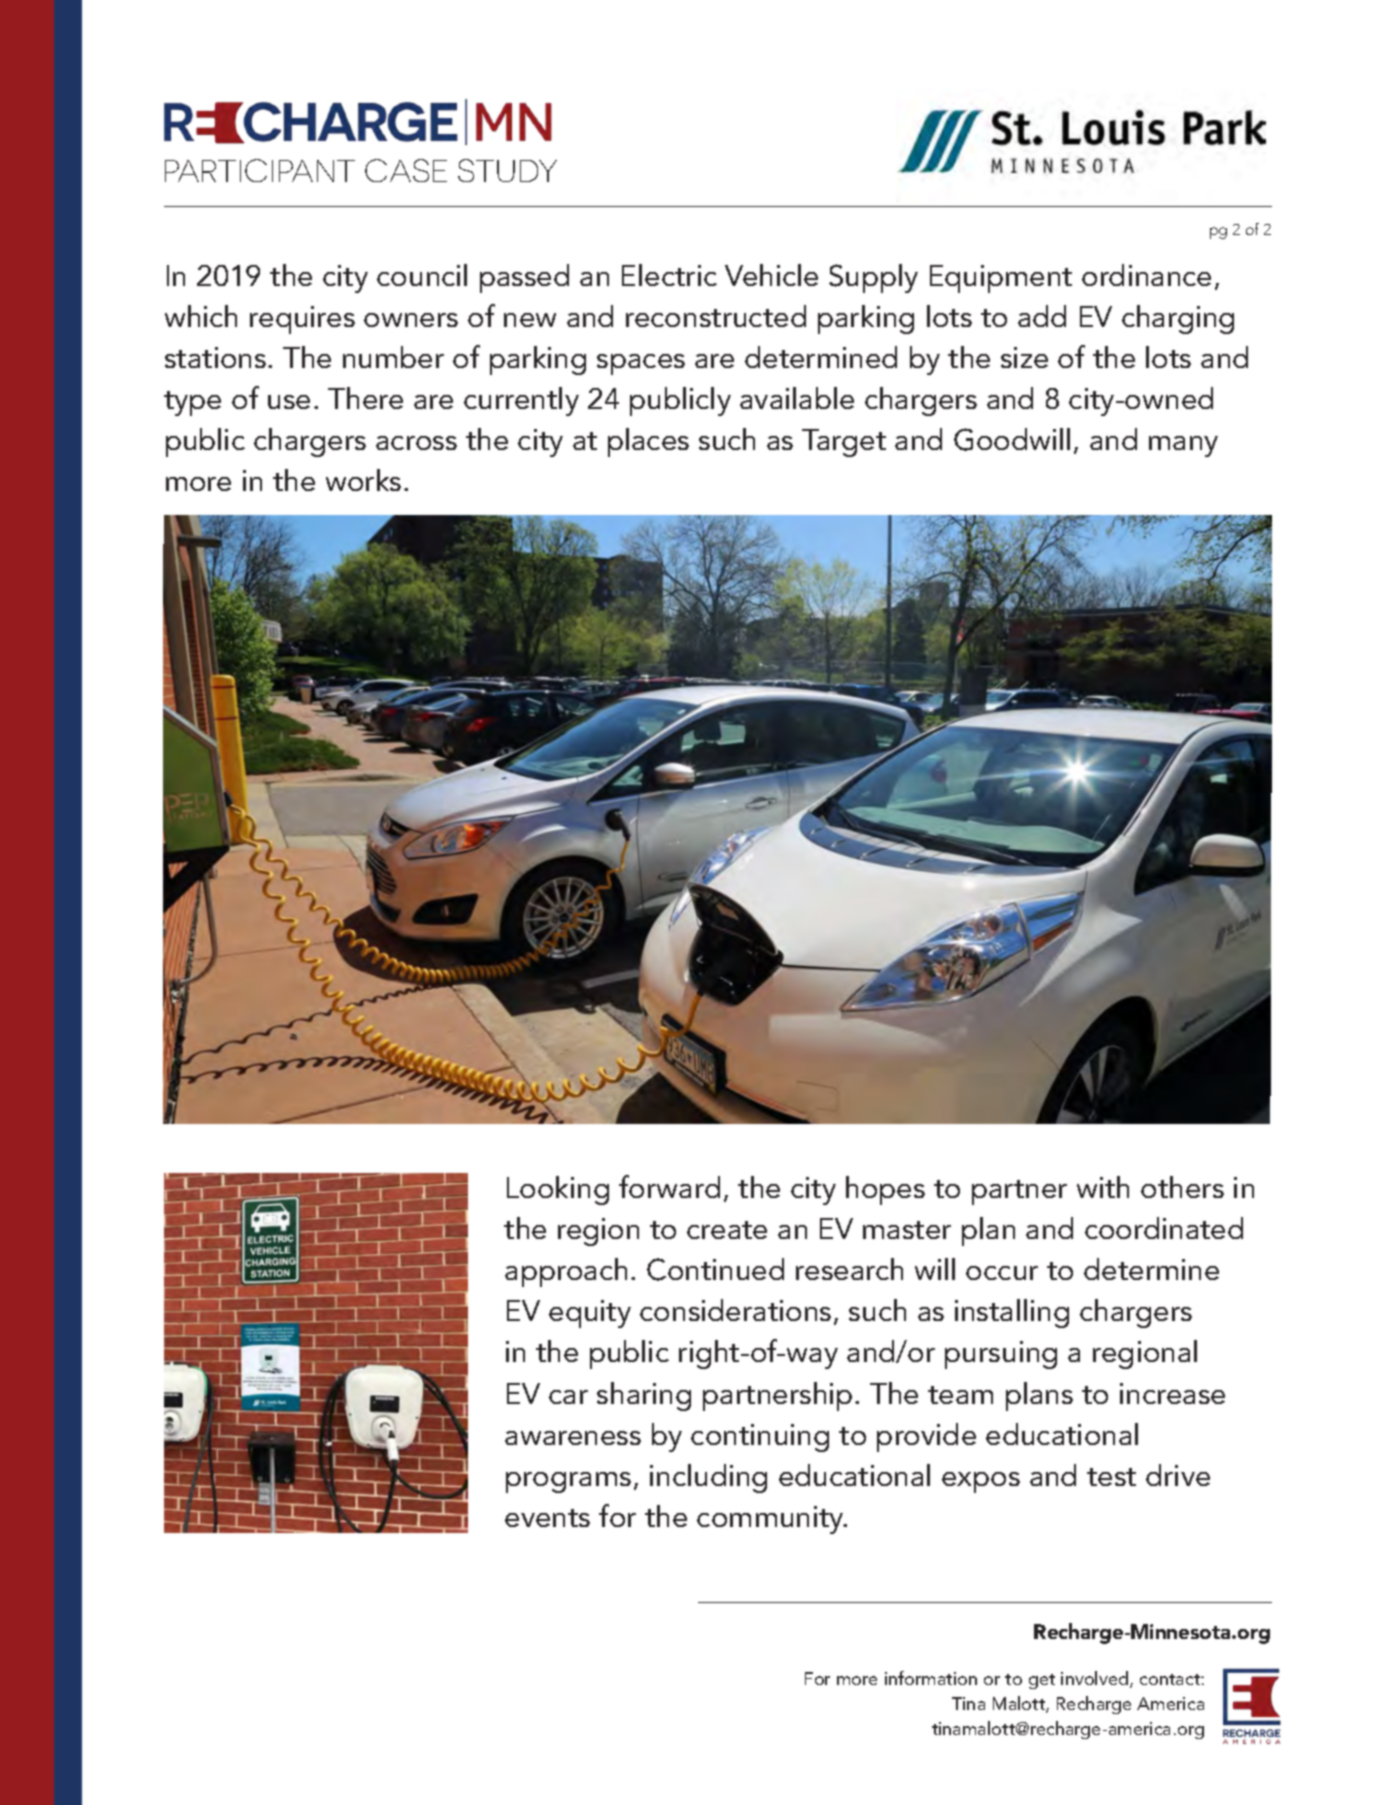 The height and width of the document is (1805, 1395). Describe the element at coordinates (1001, 279) in the document. I see `Equipment` at that location.
